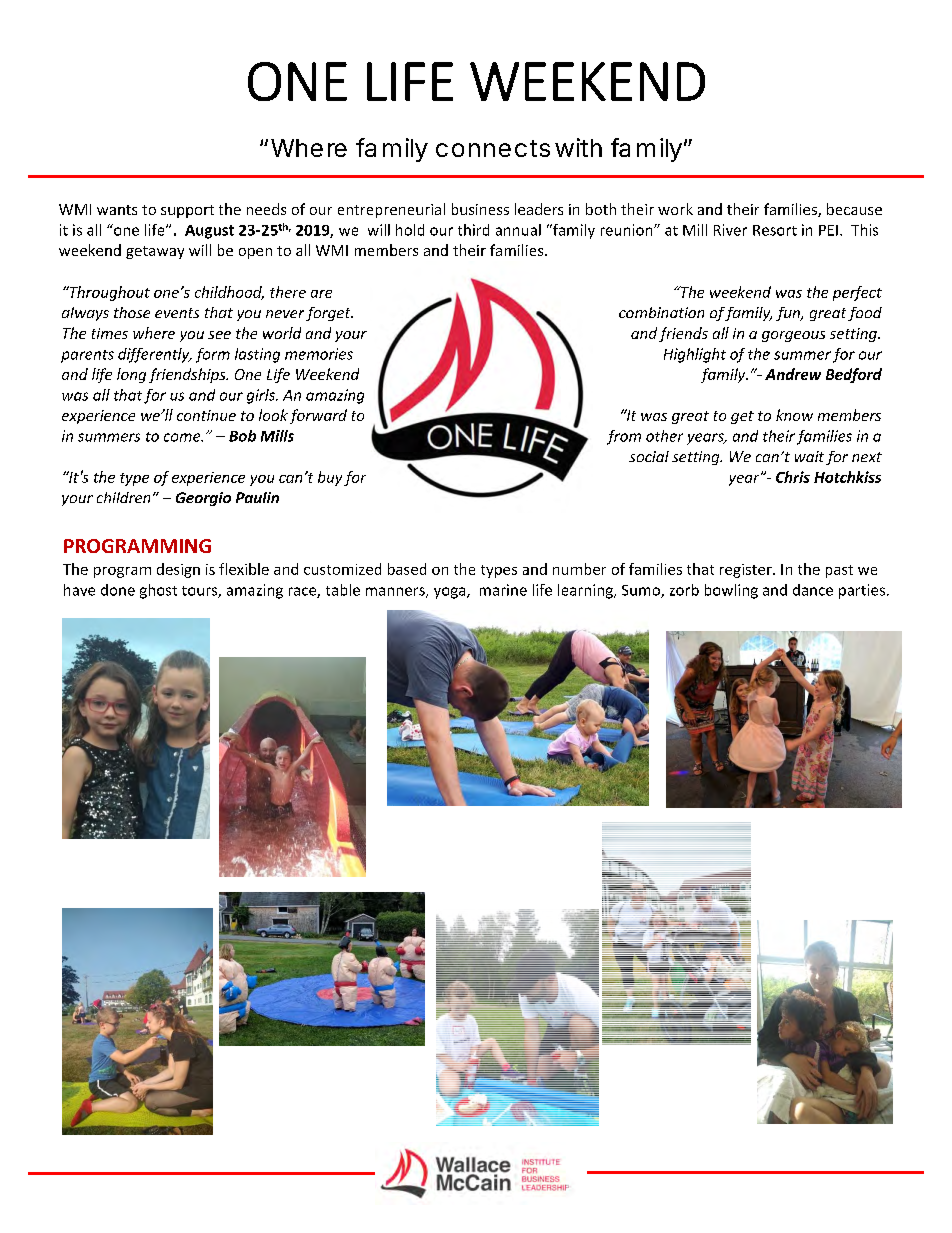  I want to click on design, so click(178, 570).
